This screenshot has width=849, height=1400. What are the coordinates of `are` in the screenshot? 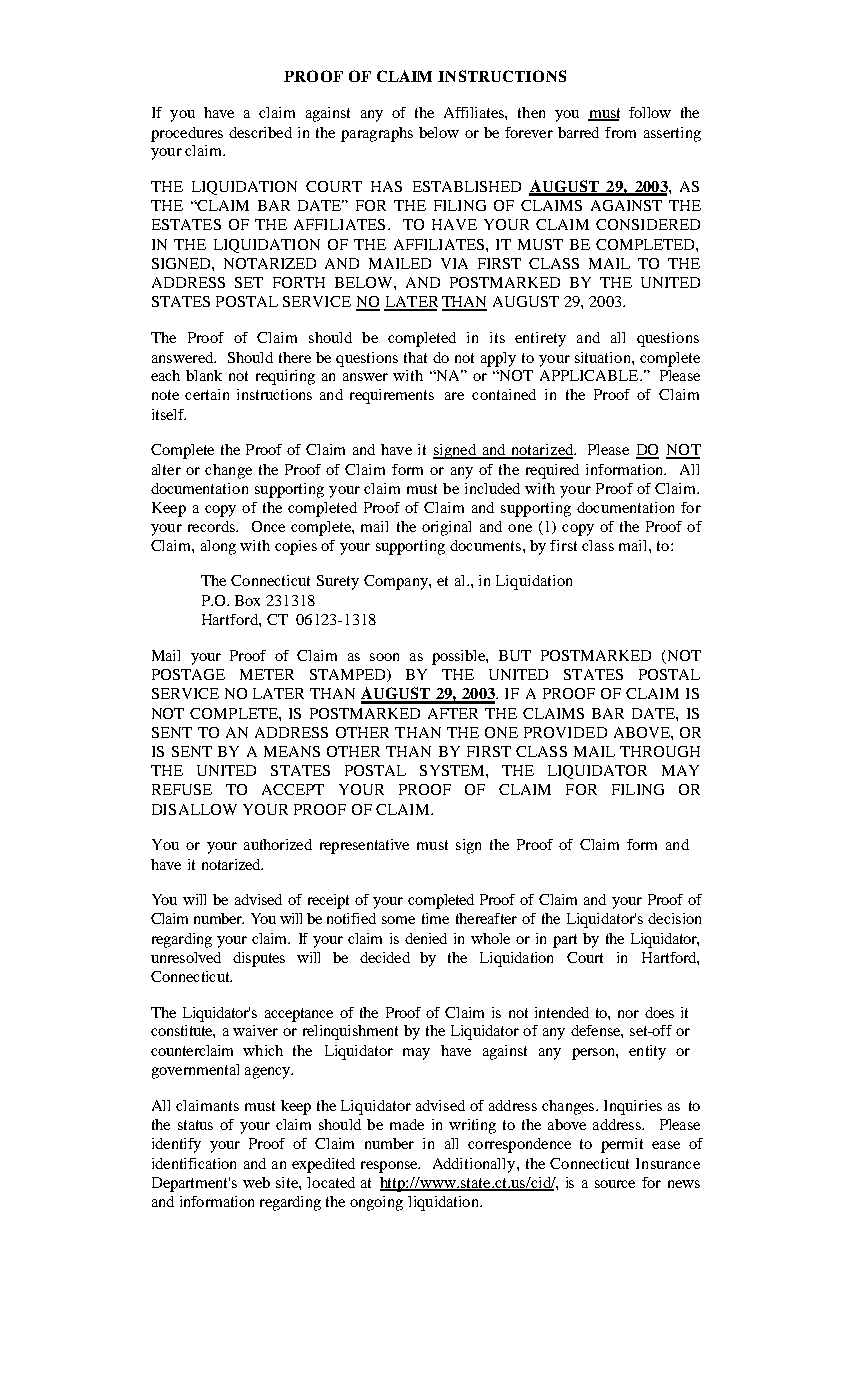 It's located at (454, 396).
